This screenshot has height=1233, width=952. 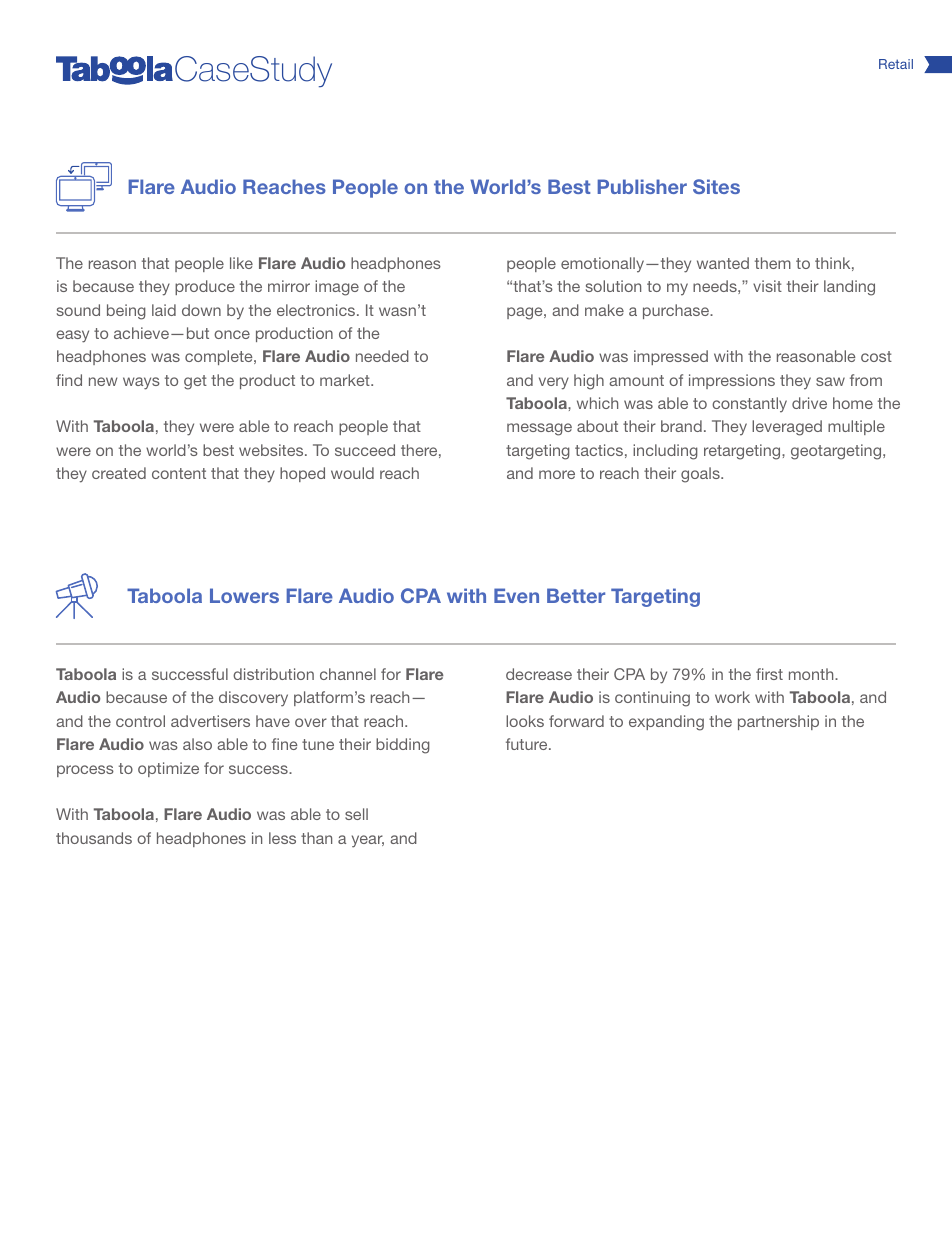 What do you see at coordinates (94, 838) in the screenshot?
I see `thousands` at bounding box center [94, 838].
